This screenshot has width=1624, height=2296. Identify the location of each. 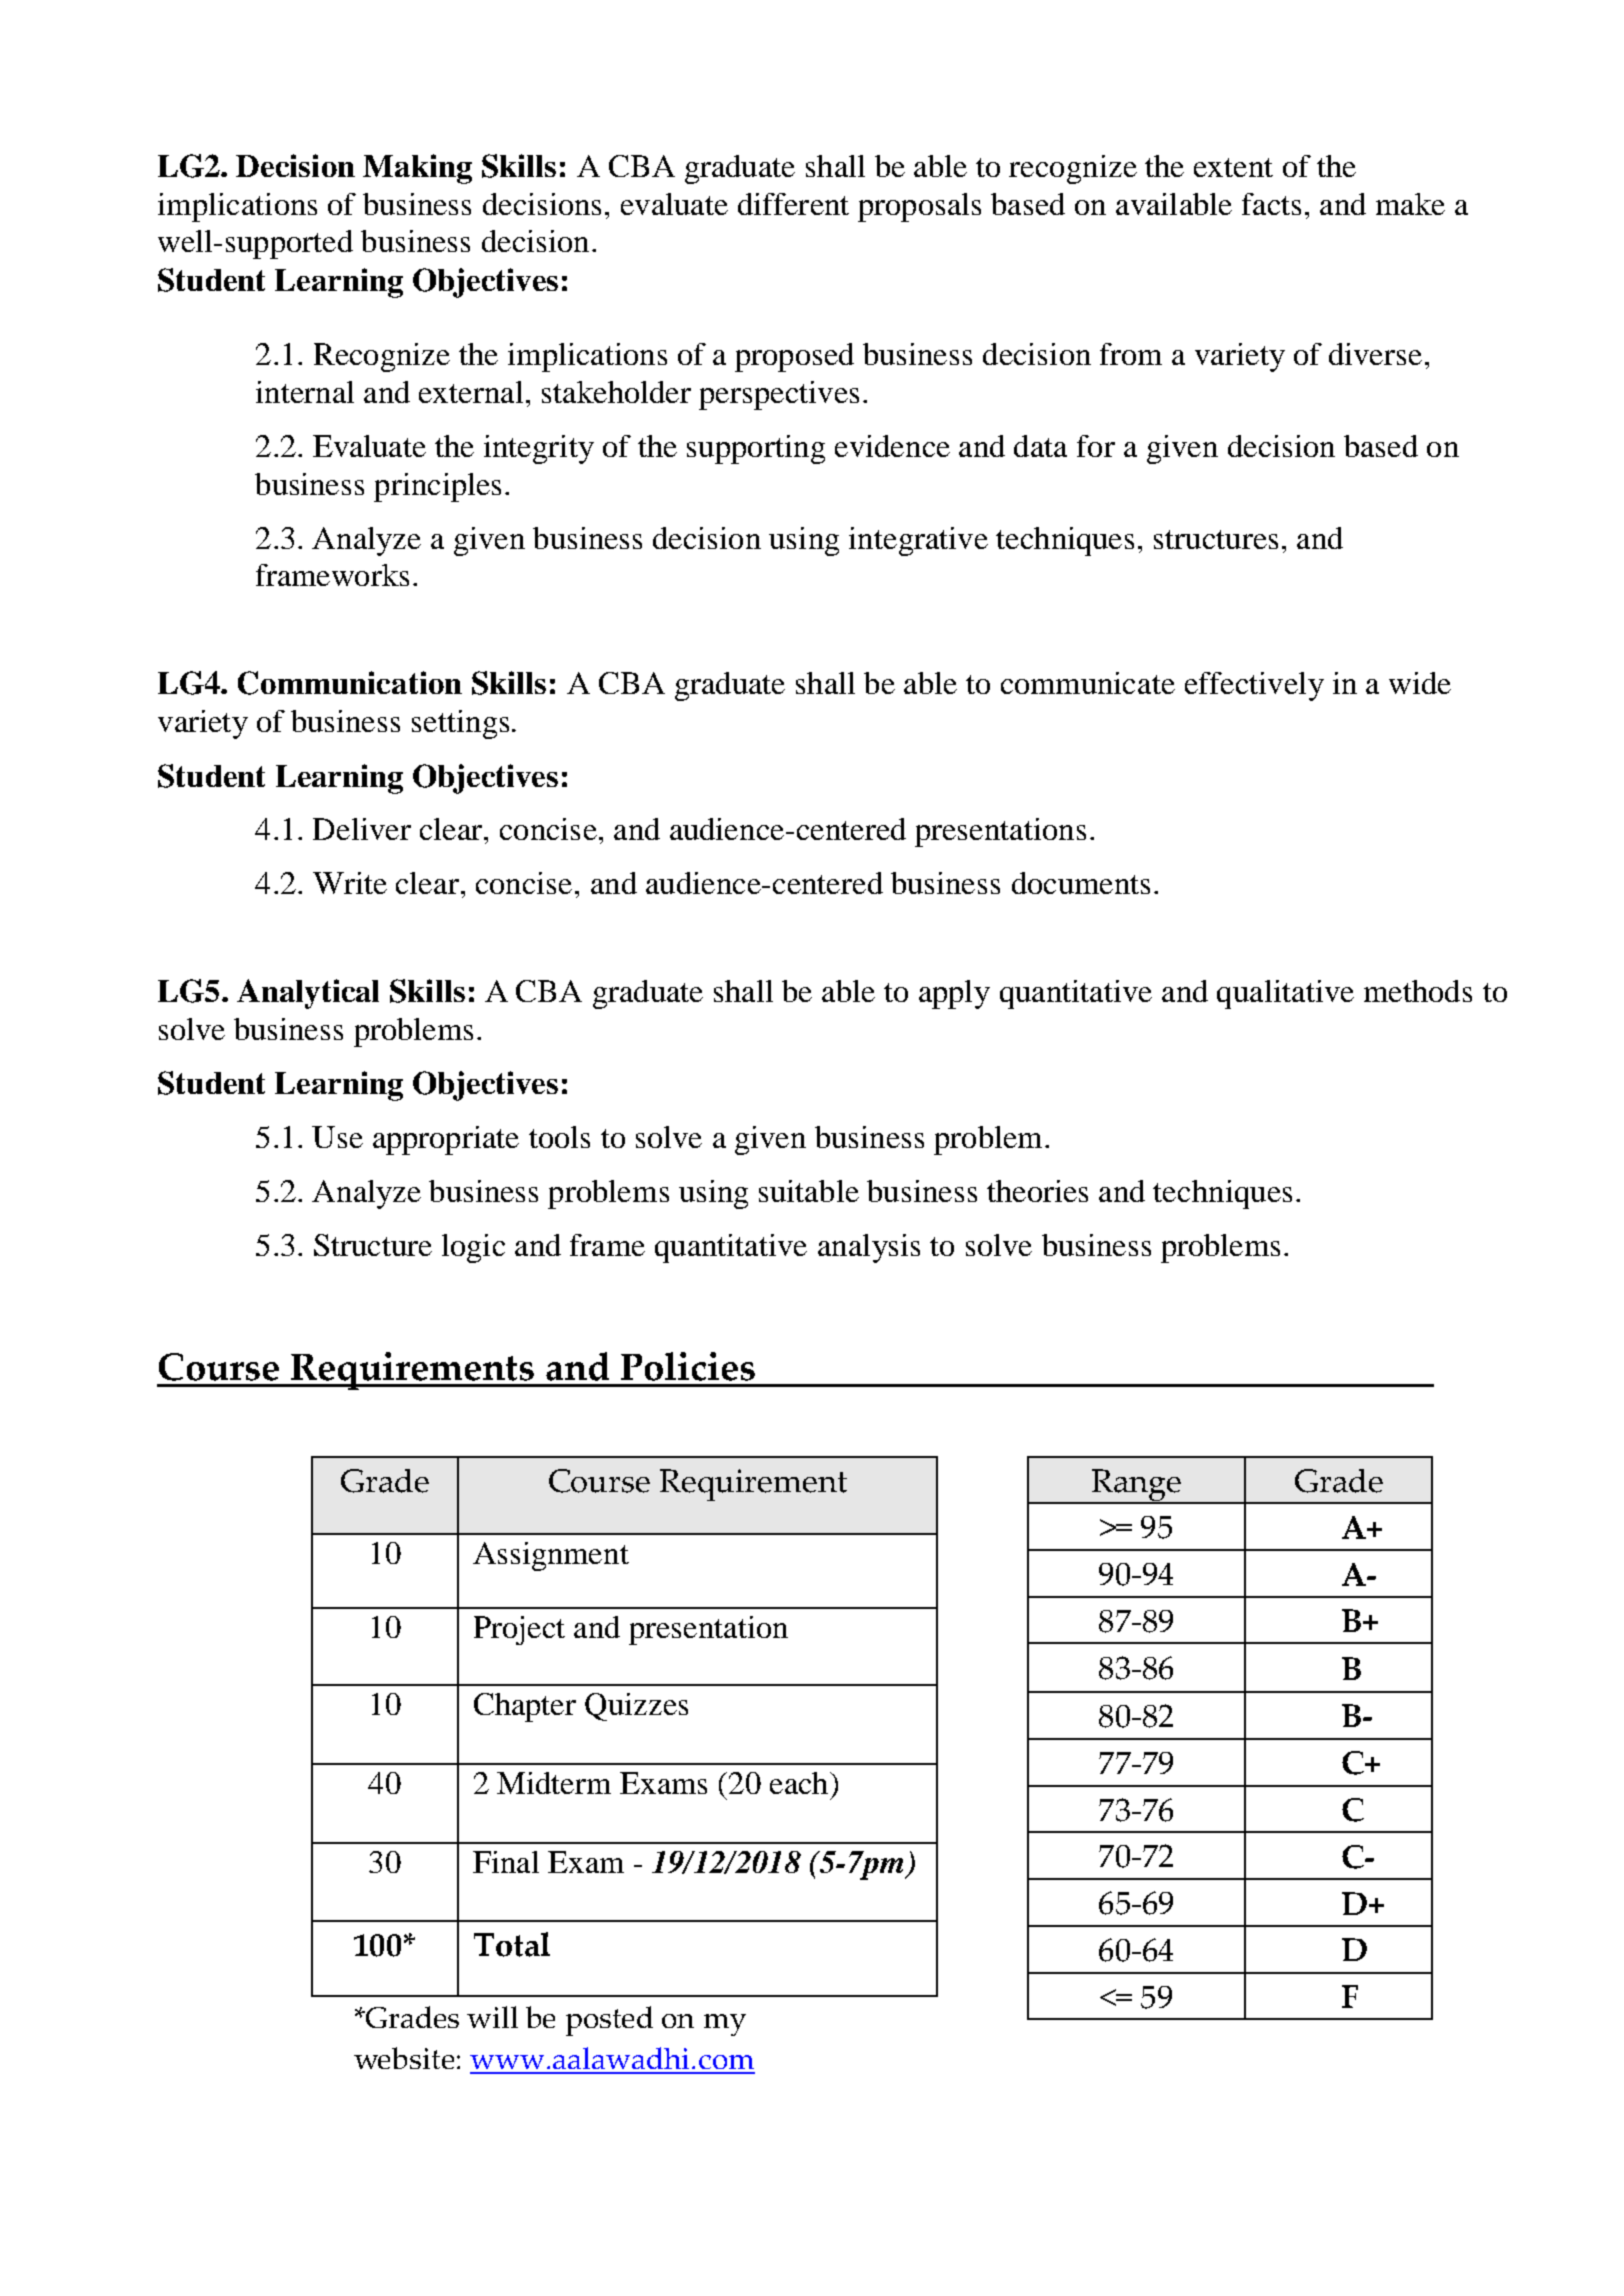
(800, 1783).
